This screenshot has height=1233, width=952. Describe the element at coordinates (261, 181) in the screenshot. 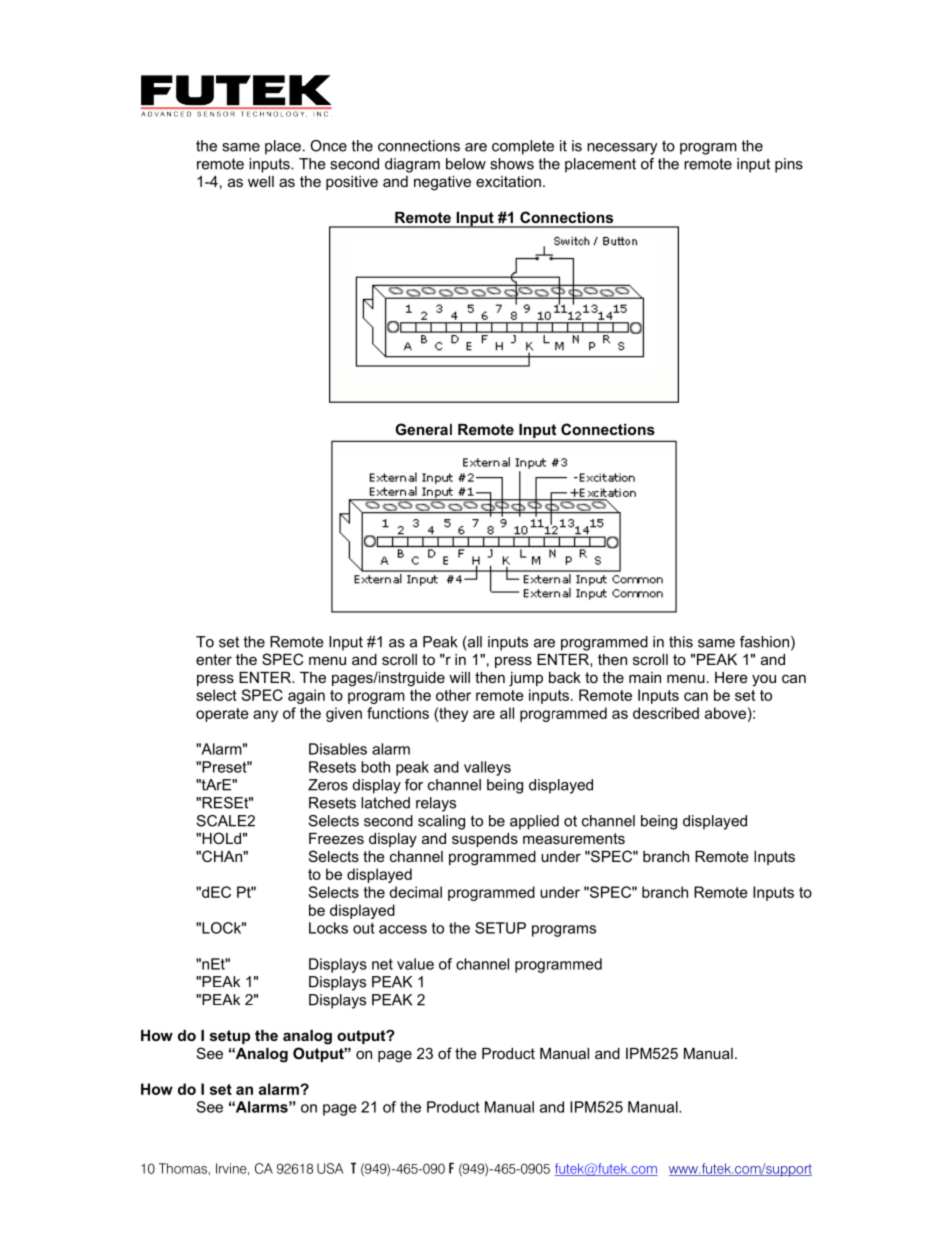

I see `well` at that location.
